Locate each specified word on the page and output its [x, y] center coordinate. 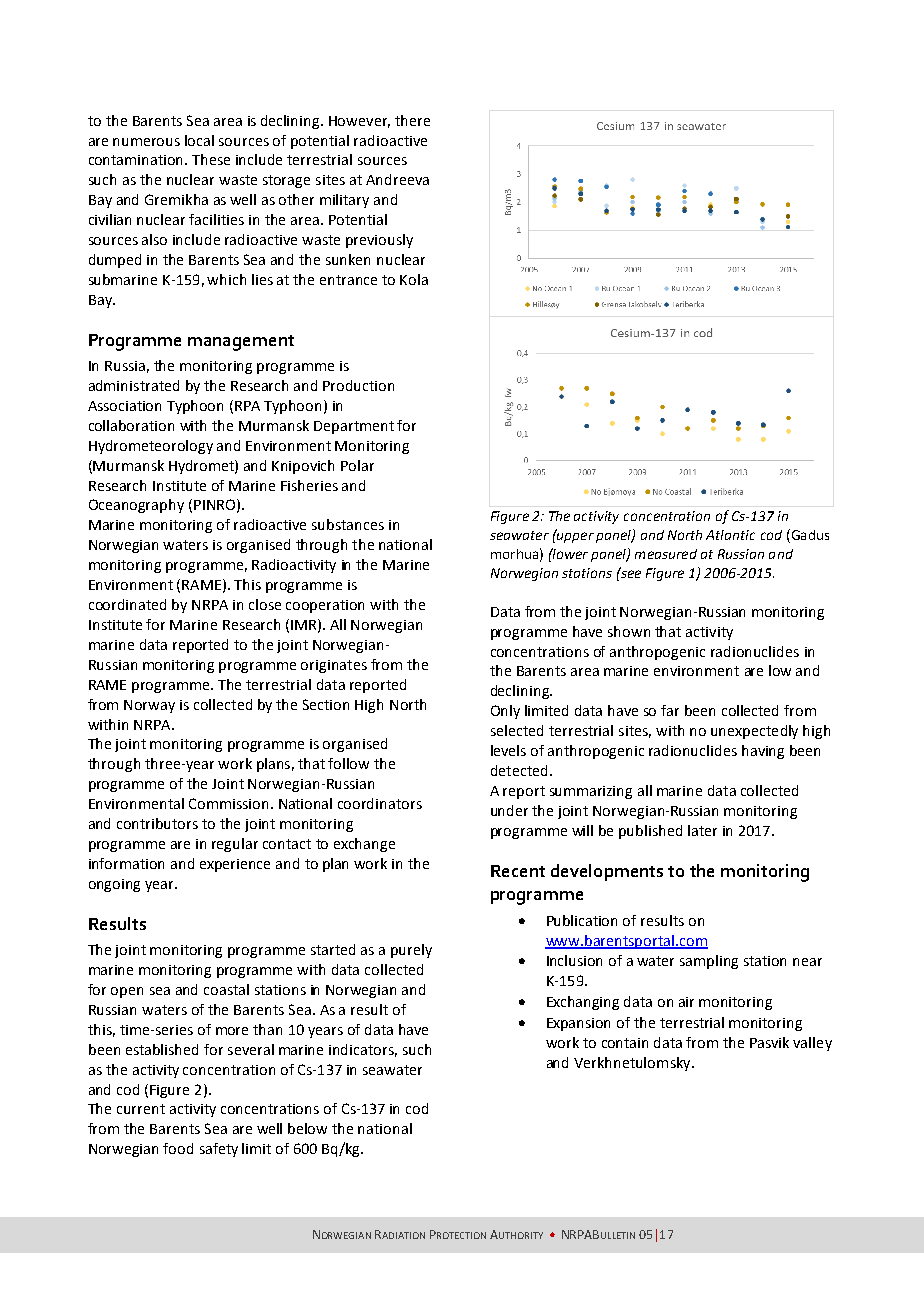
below [307, 1128]
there [412, 120]
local [199, 140]
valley [812, 1044]
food [178, 1148]
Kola [414, 279]
